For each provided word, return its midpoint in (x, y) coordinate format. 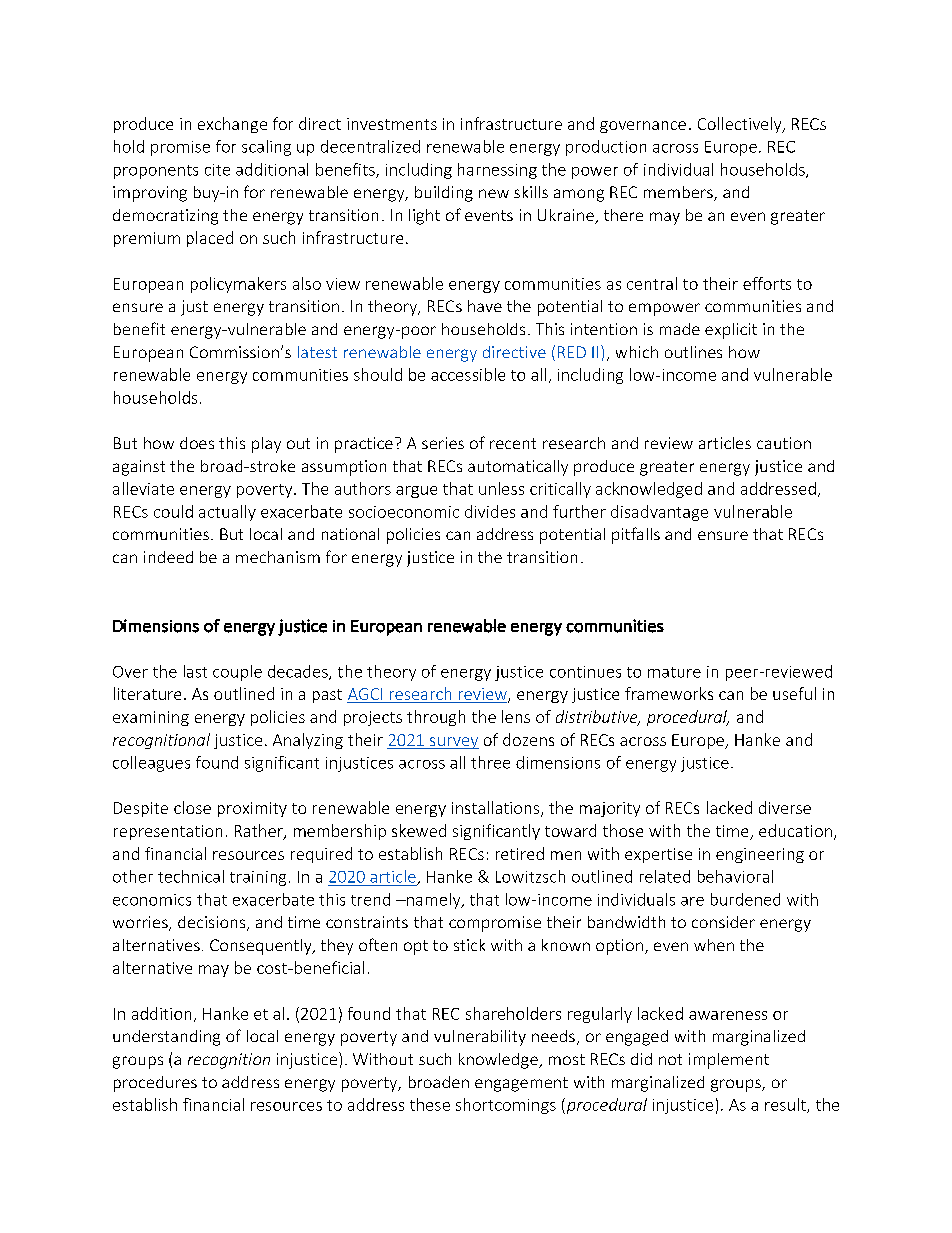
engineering (760, 855)
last (195, 671)
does (197, 443)
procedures (155, 1084)
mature (674, 672)
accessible (468, 374)
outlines (693, 352)
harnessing (497, 171)
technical (191, 876)
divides (490, 511)
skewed (419, 830)
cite (217, 170)
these (430, 1104)
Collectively (741, 125)
